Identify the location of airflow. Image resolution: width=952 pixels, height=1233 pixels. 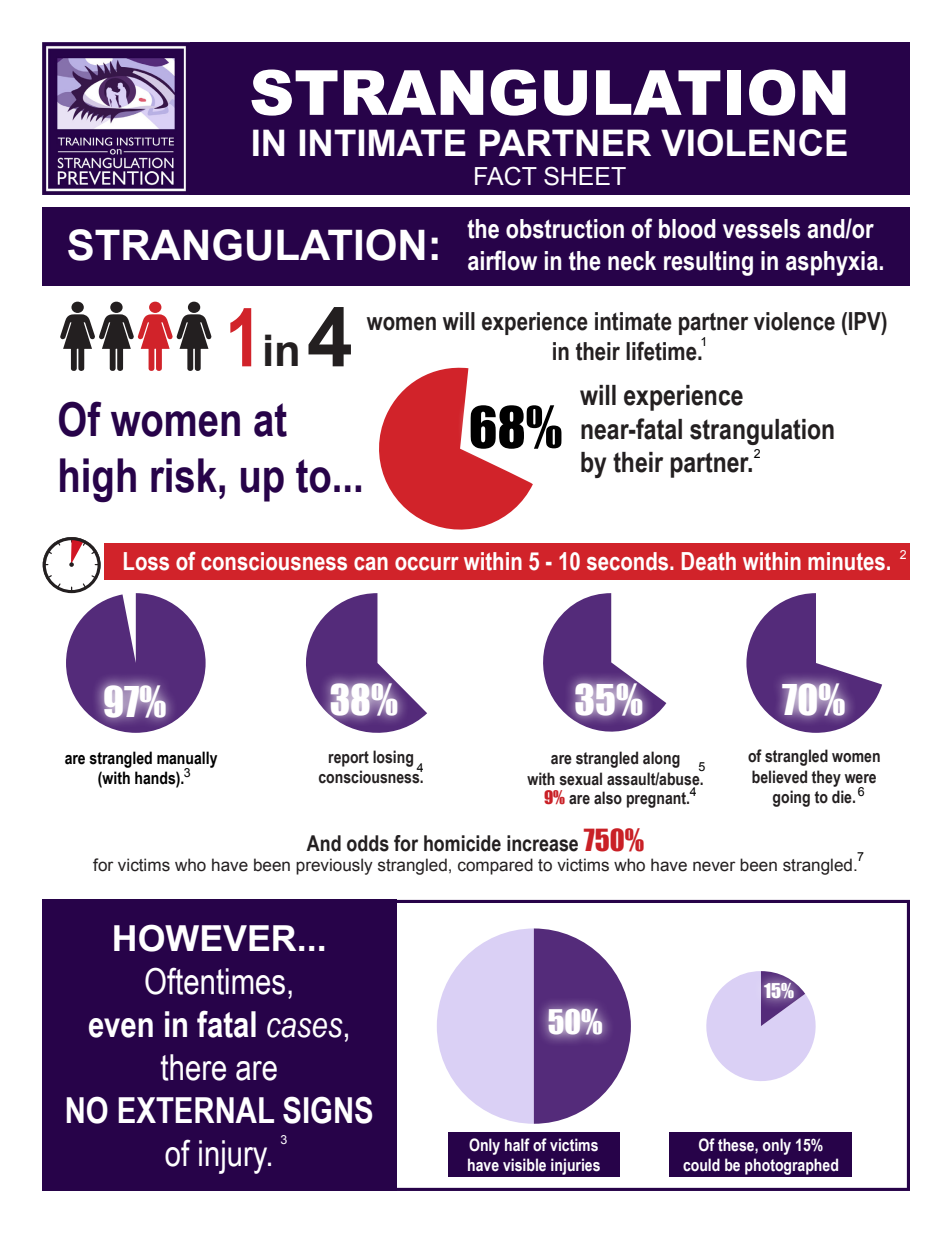
(502, 260).
